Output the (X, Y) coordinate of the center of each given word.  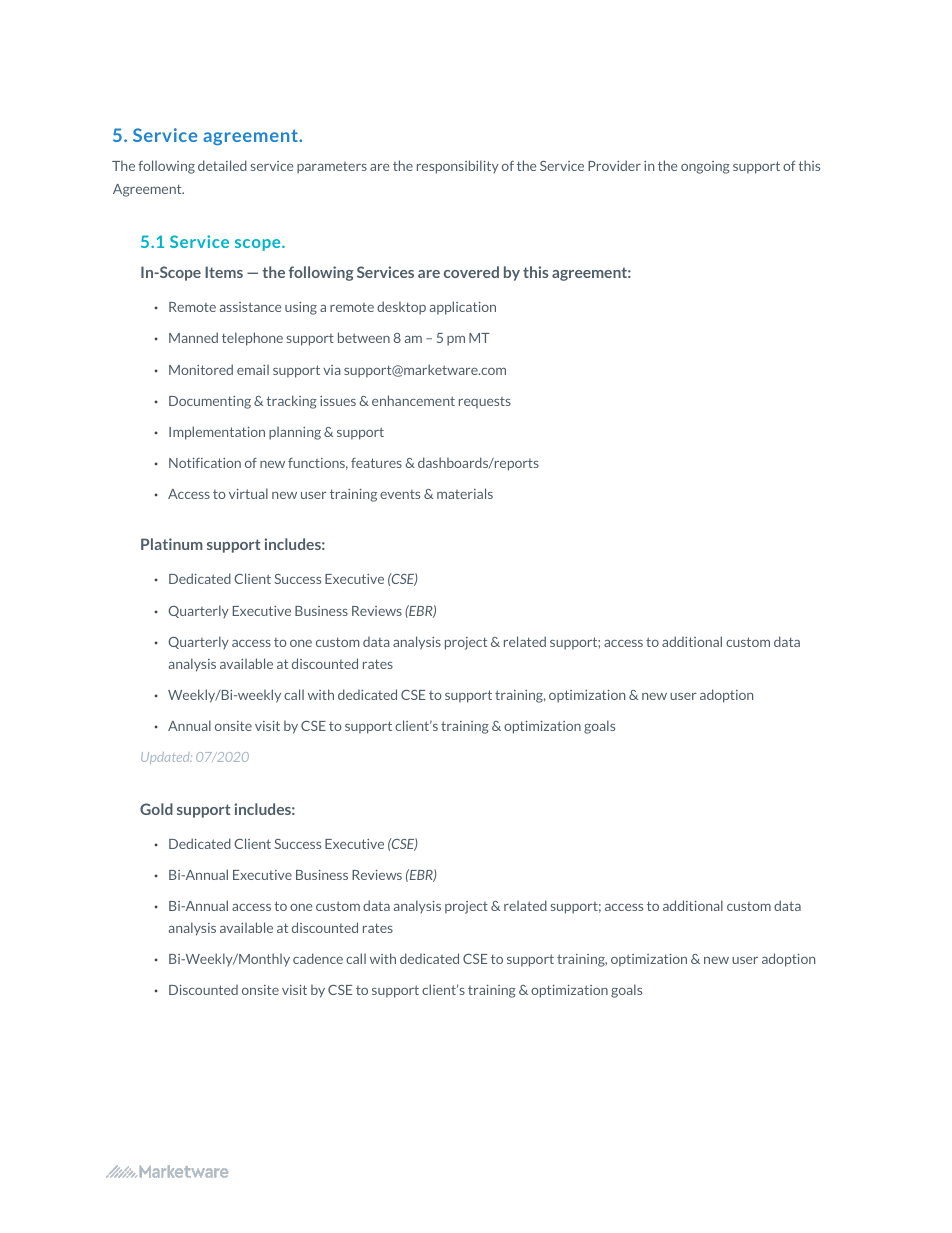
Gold (156, 809)
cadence (318, 958)
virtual (248, 493)
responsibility (458, 167)
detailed (222, 165)
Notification (205, 463)
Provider (614, 165)
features (376, 463)
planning (295, 433)
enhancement (413, 400)
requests (485, 402)
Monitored (201, 369)
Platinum (172, 544)
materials (465, 493)
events (400, 494)
